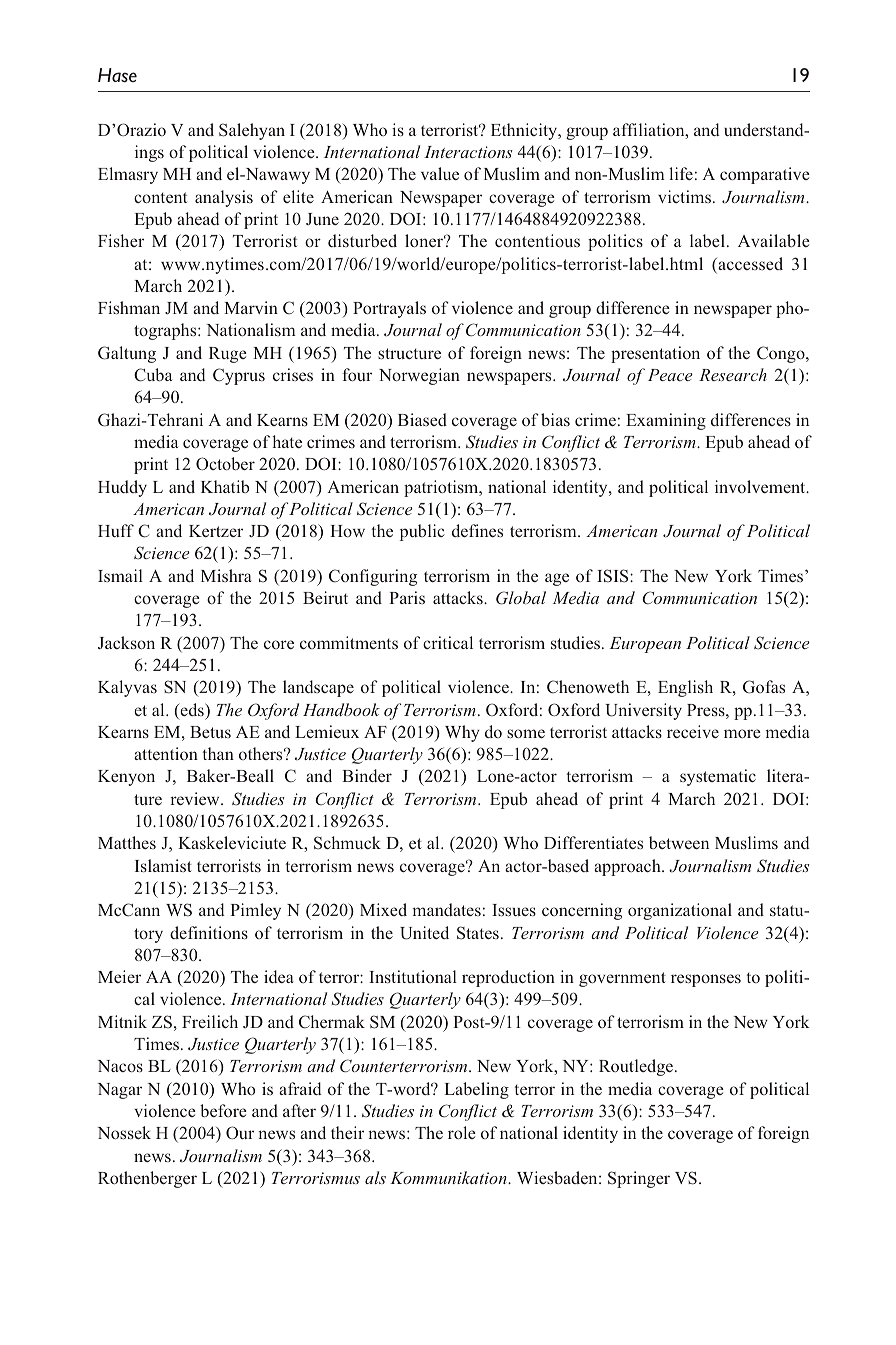  What do you see at coordinates (685, 688) in the page?
I see `English` at bounding box center [685, 688].
